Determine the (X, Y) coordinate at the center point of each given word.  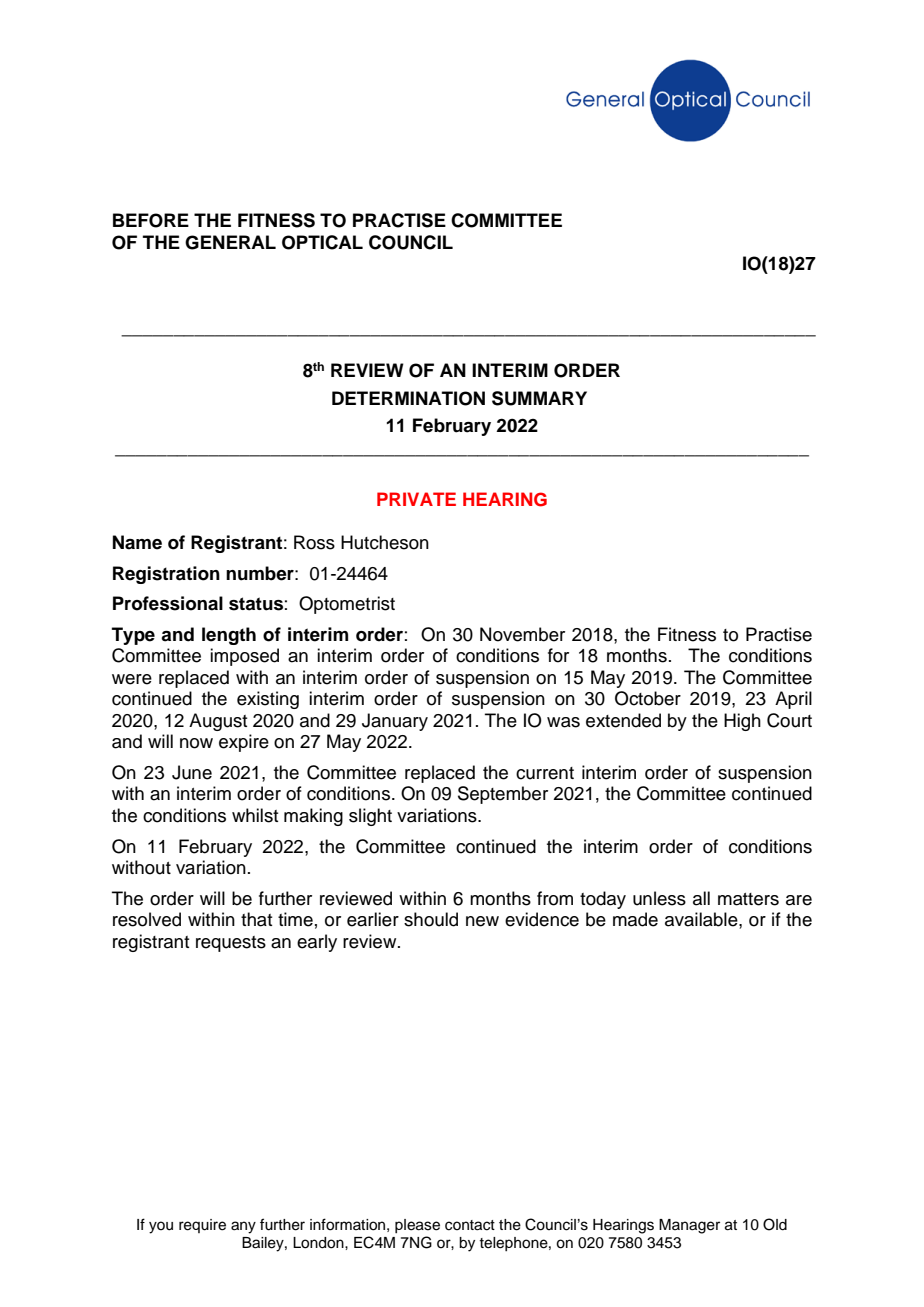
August (218, 722)
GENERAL (230, 242)
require (202, 1226)
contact (470, 1225)
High (742, 722)
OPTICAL (322, 242)
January (395, 722)
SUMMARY (539, 398)
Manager (689, 1226)
